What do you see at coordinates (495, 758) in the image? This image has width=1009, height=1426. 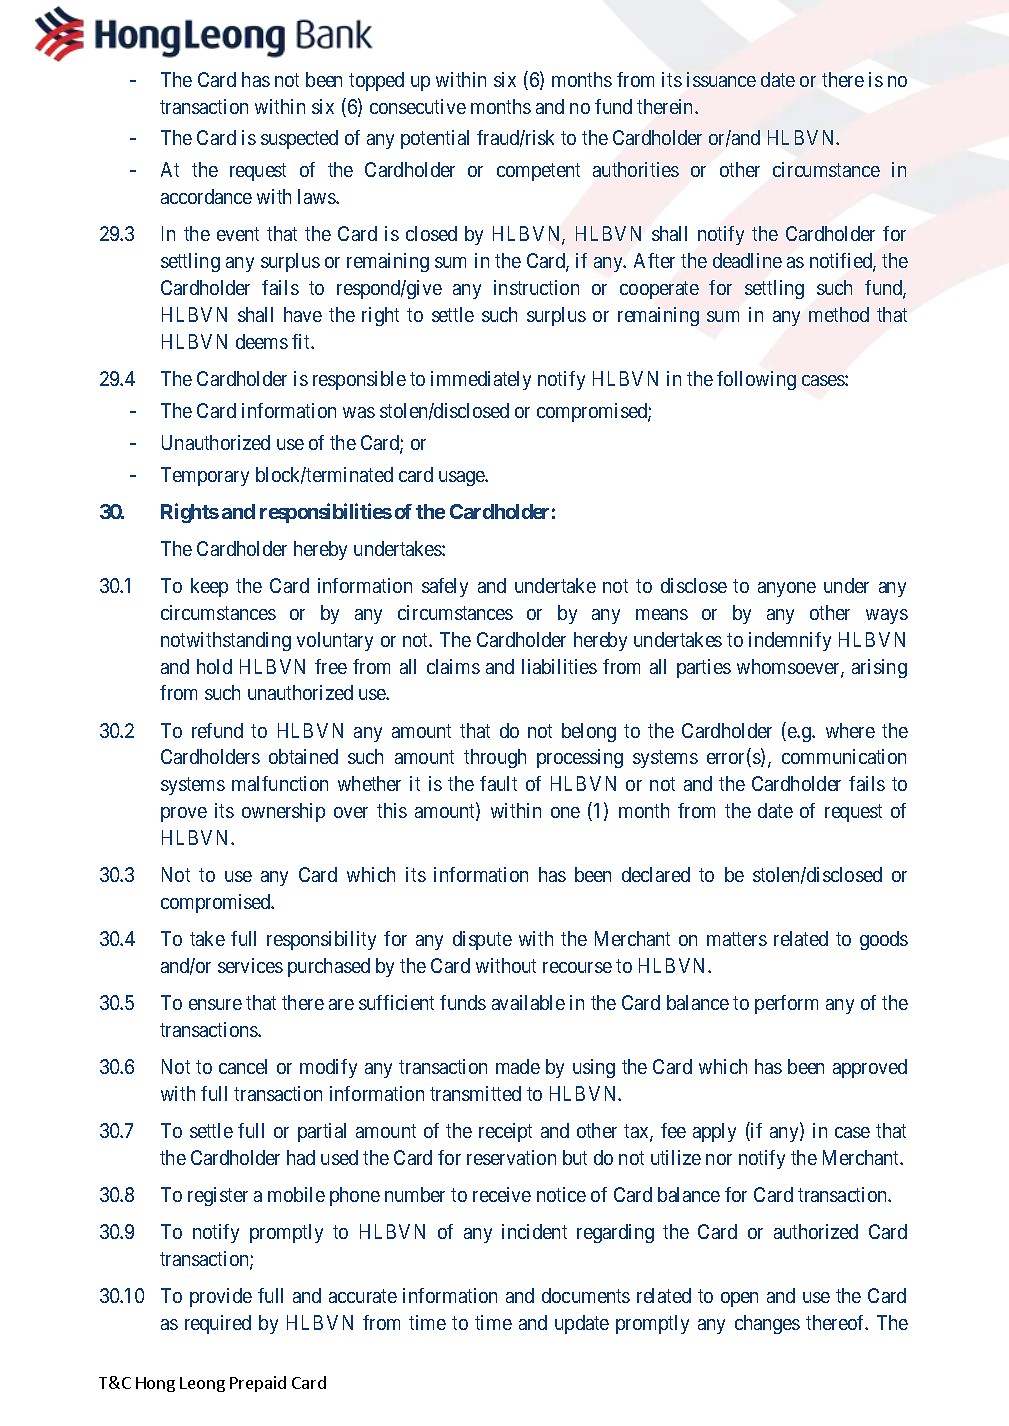 I see `through` at bounding box center [495, 758].
